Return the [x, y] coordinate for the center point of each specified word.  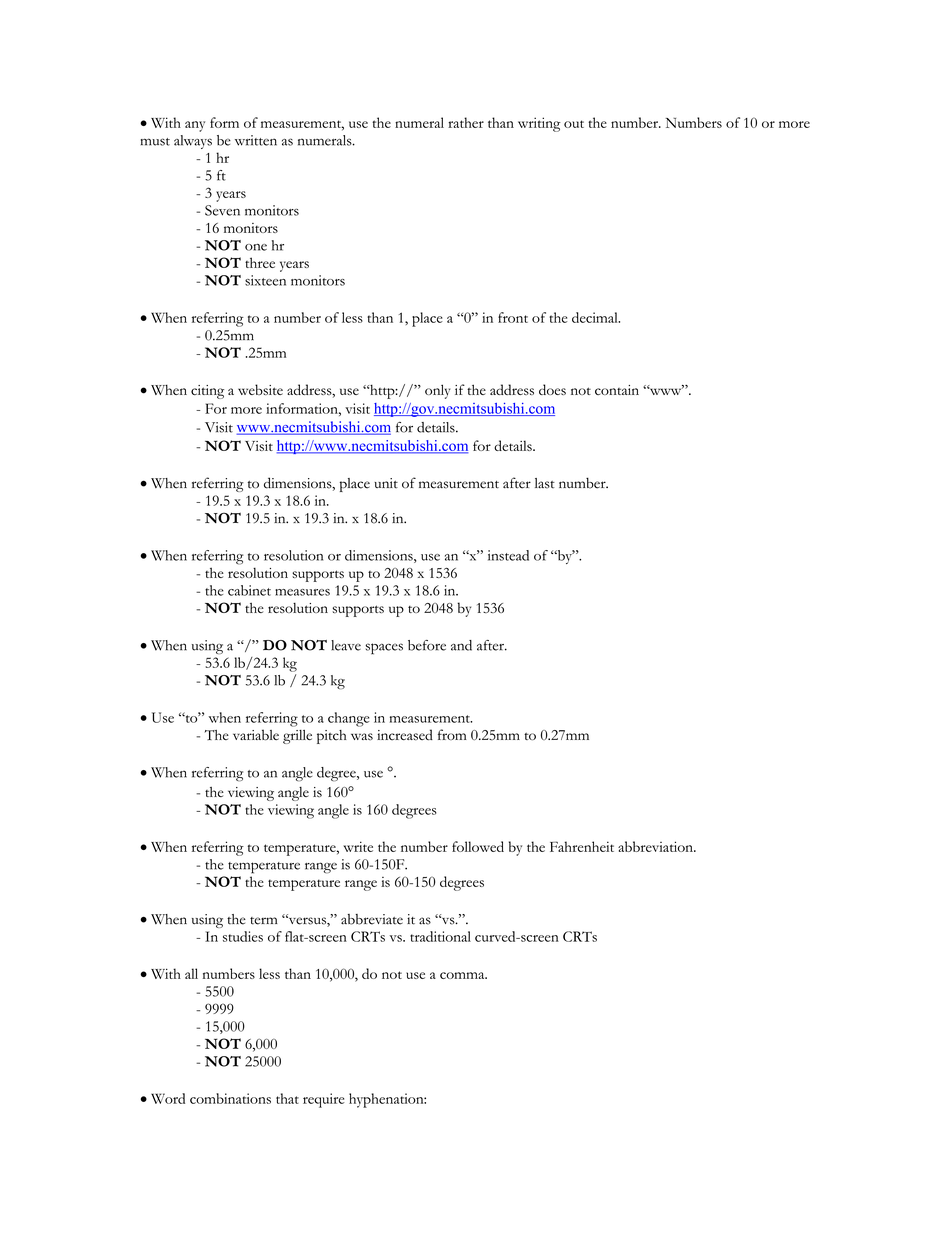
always [193, 142]
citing [207, 392]
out [574, 124]
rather [466, 122]
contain [617, 390]
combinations [230, 1098]
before [427, 645]
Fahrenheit [582, 846]
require [324, 1100]
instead [508, 555]
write [358, 846]
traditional [440, 936]
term [264, 921]
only [437, 391]
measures [302, 592]
